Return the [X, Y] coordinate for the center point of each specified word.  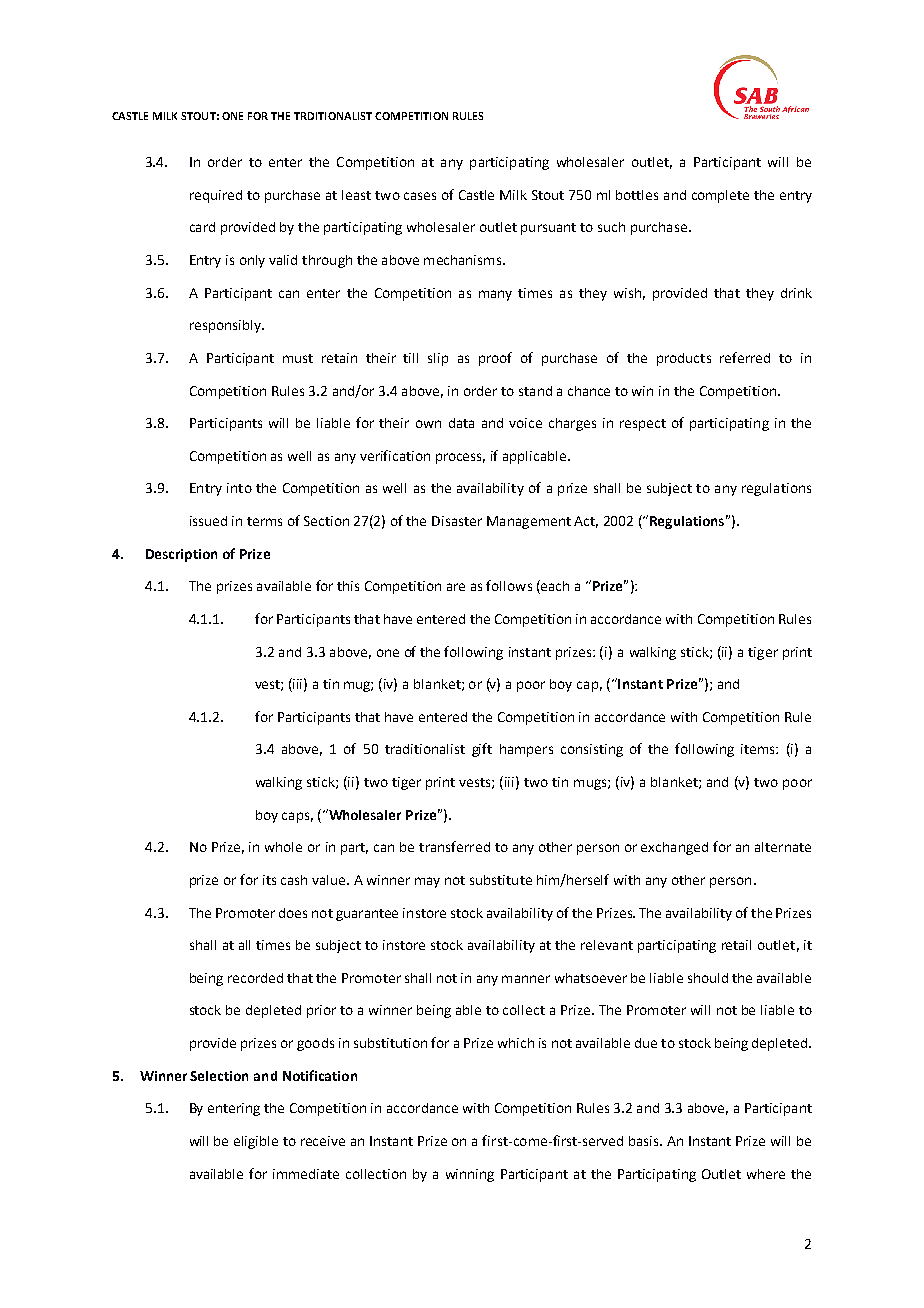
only [252, 261]
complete [720, 196]
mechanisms [464, 260]
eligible [256, 1142]
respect [643, 425]
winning [470, 1175]
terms [264, 521]
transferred [454, 846]
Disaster [457, 521]
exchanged [674, 848]
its [269, 880]
